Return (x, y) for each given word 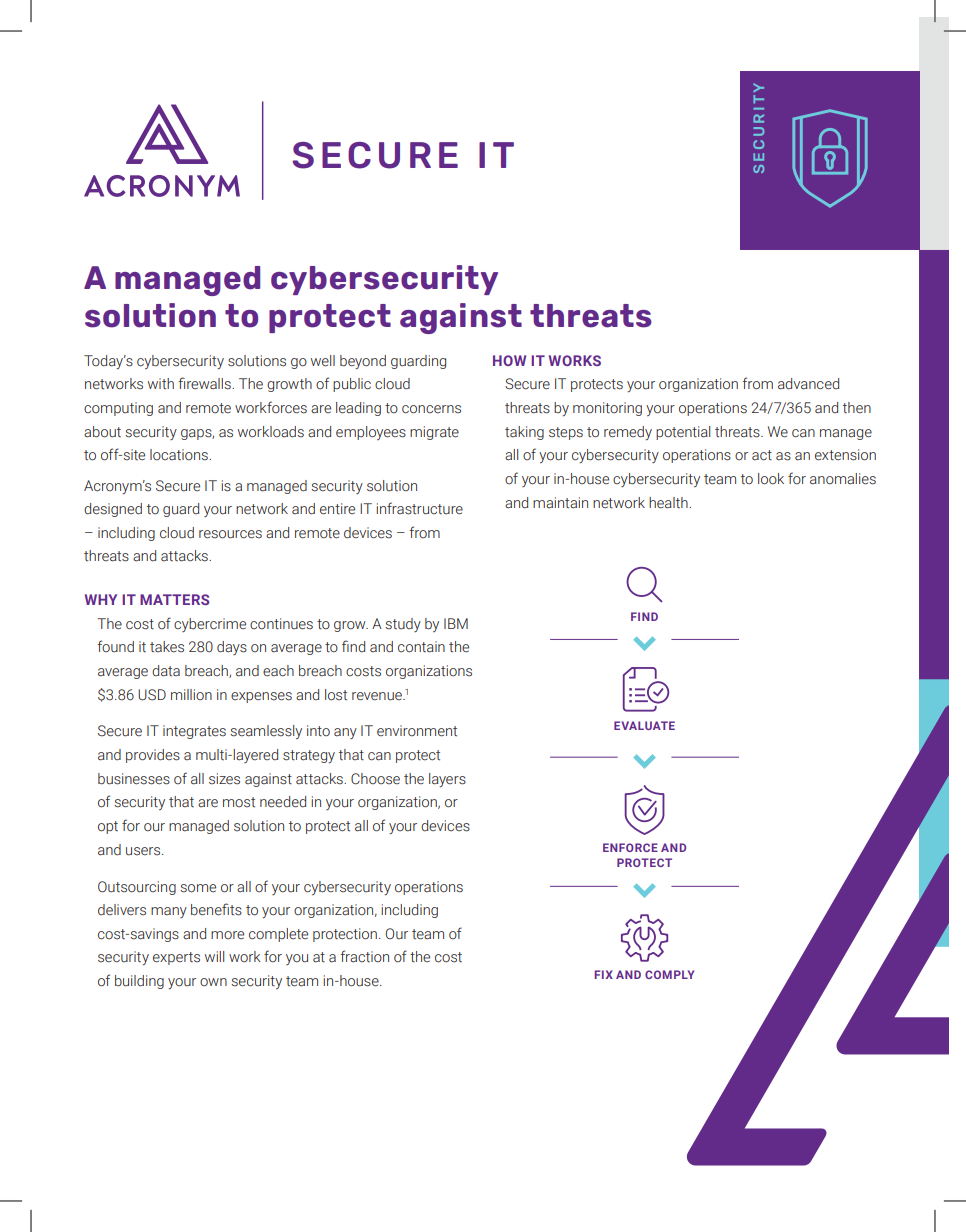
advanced (808, 384)
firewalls (205, 383)
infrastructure (419, 508)
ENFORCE (630, 847)
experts (176, 958)
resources (230, 534)
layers (447, 780)
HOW (509, 360)
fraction (365, 956)
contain (421, 647)
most (239, 802)
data (166, 671)
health (669, 503)
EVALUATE (644, 725)
